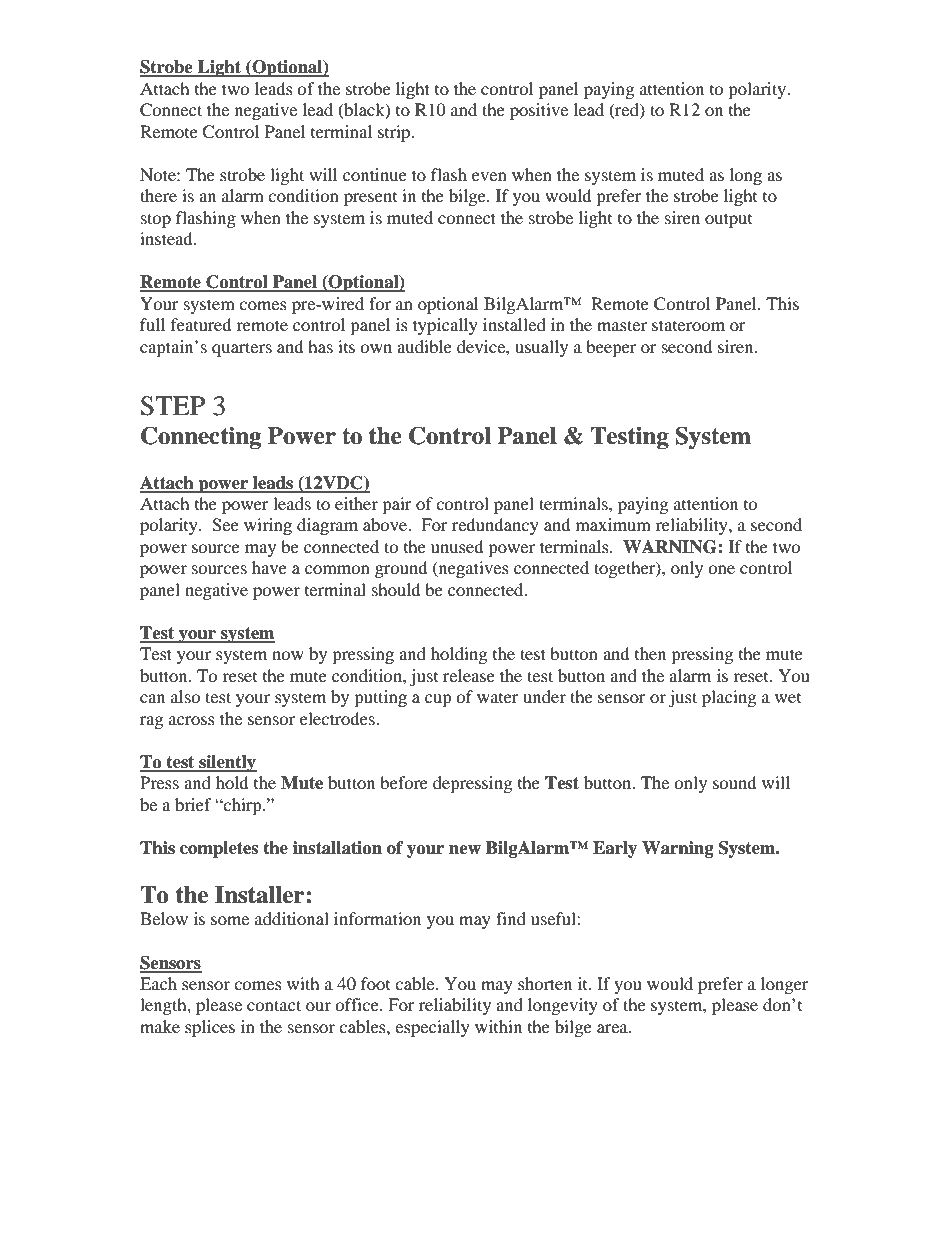  What do you see at coordinates (424, 346) in the document?
I see `audible` at bounding box center [424, 346].
